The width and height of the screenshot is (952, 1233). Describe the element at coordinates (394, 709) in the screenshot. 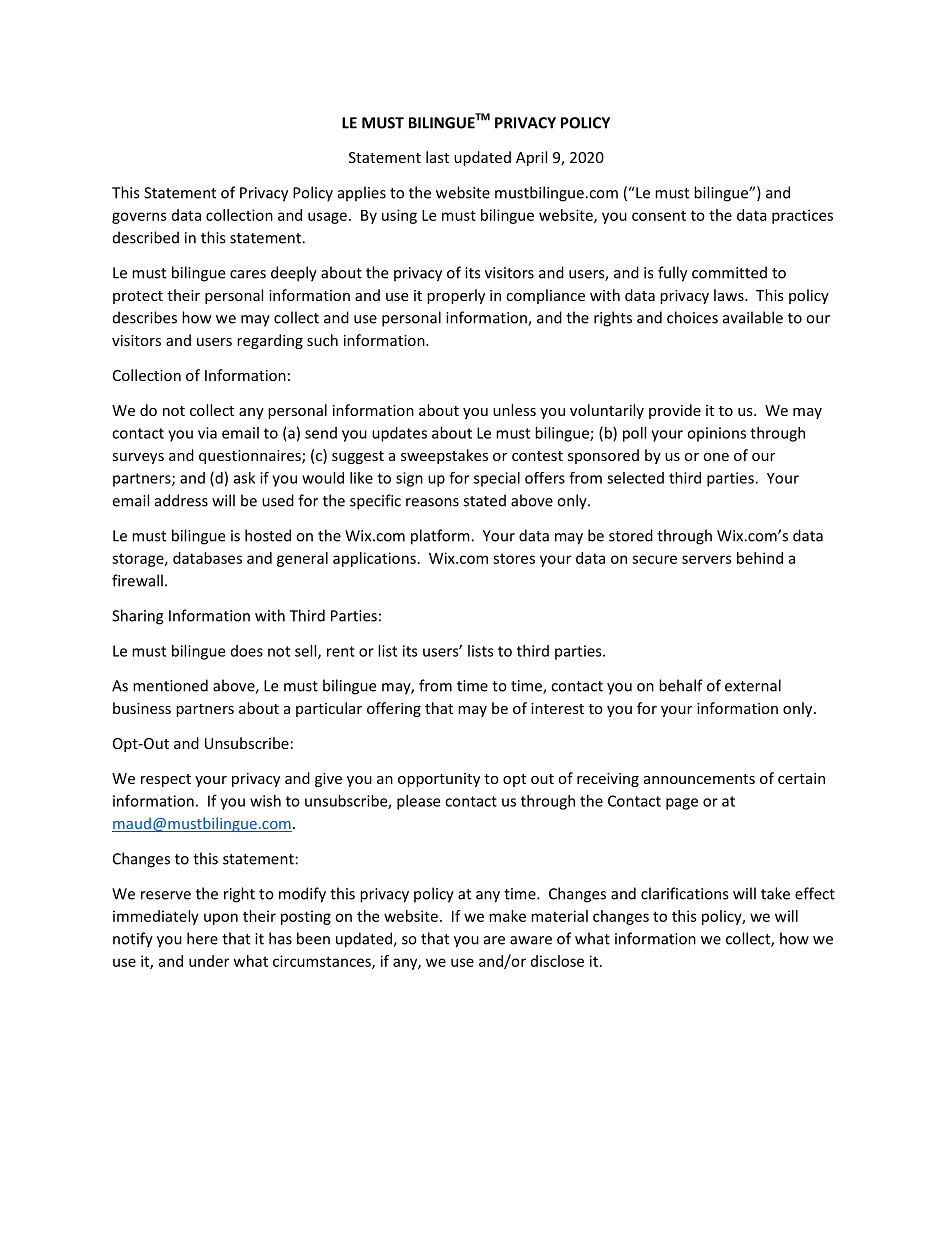

I see `offering` at that location.
